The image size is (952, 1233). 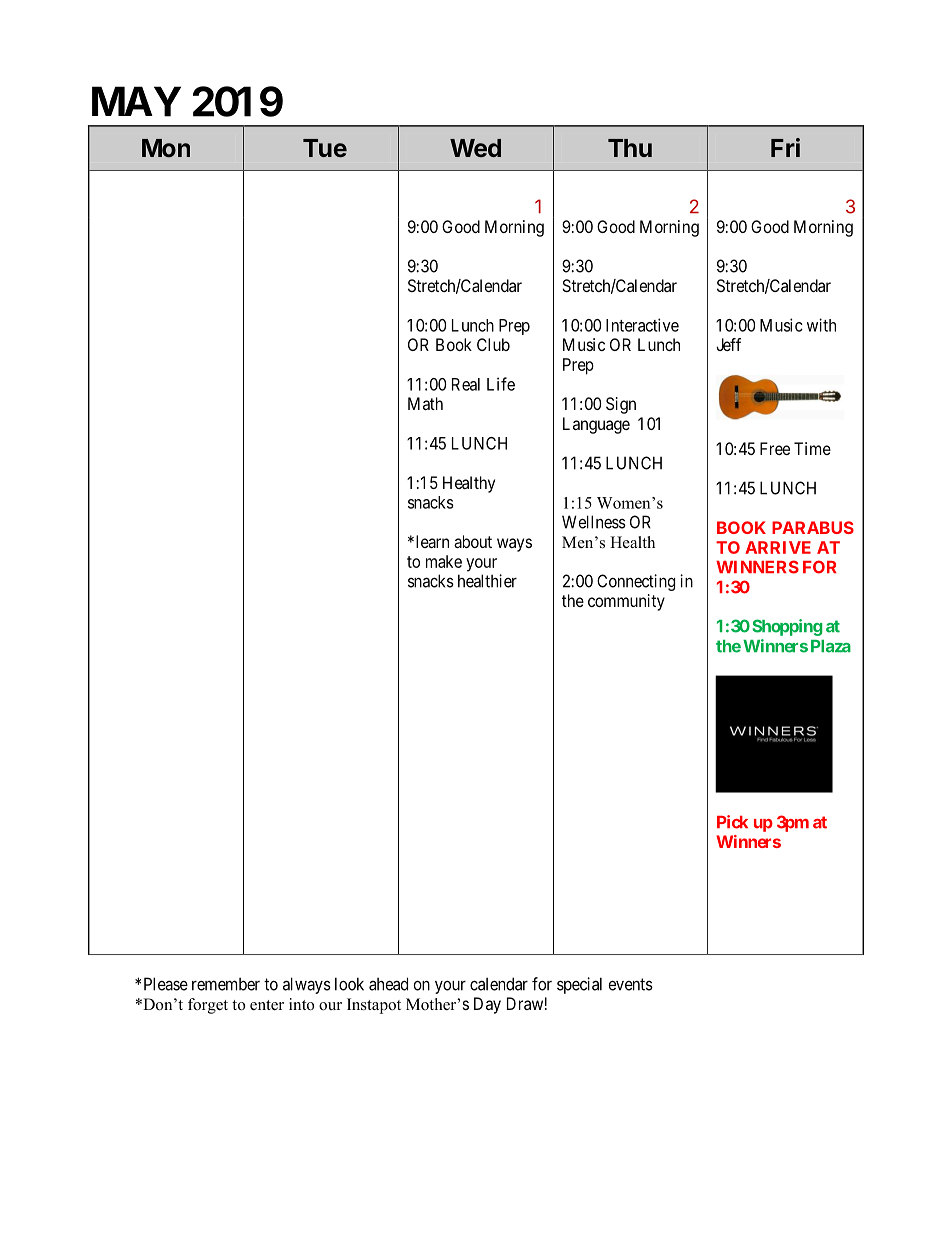 I want to click on make, so click(x=444, y=561).
